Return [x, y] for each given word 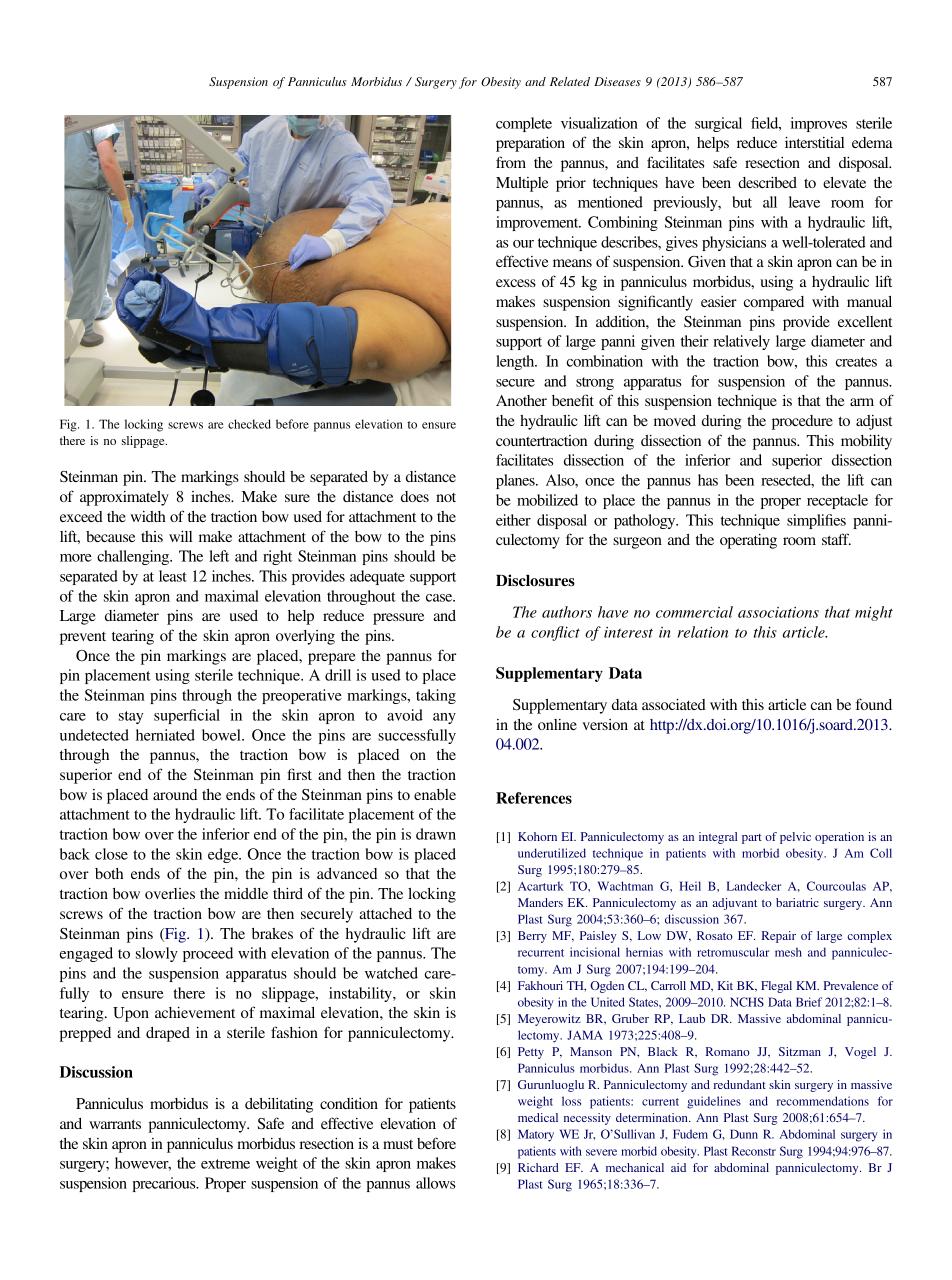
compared [774, 303]
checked [249, 424]
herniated [165, 735]
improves [819, 124]
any [444, 718]
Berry [532, 937]
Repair [779, 937]
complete [524, 124]
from [511, 162]
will [180, 536]
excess [516, 283]
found [874, 704]
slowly [157, 954]
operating [748, 541]
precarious [165, 1184]
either [513, 520]
